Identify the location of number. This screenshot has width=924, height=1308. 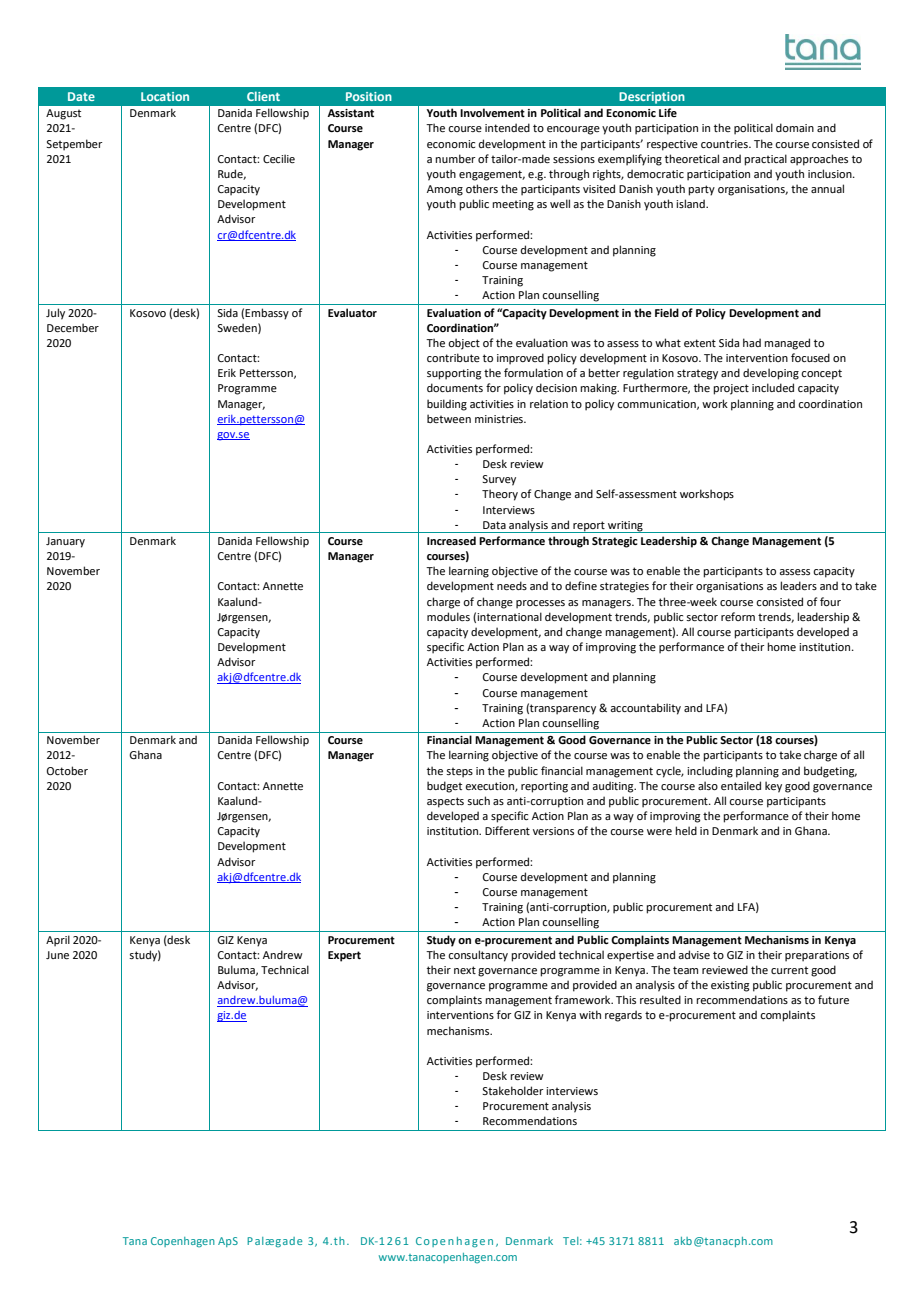
(455, 158).
